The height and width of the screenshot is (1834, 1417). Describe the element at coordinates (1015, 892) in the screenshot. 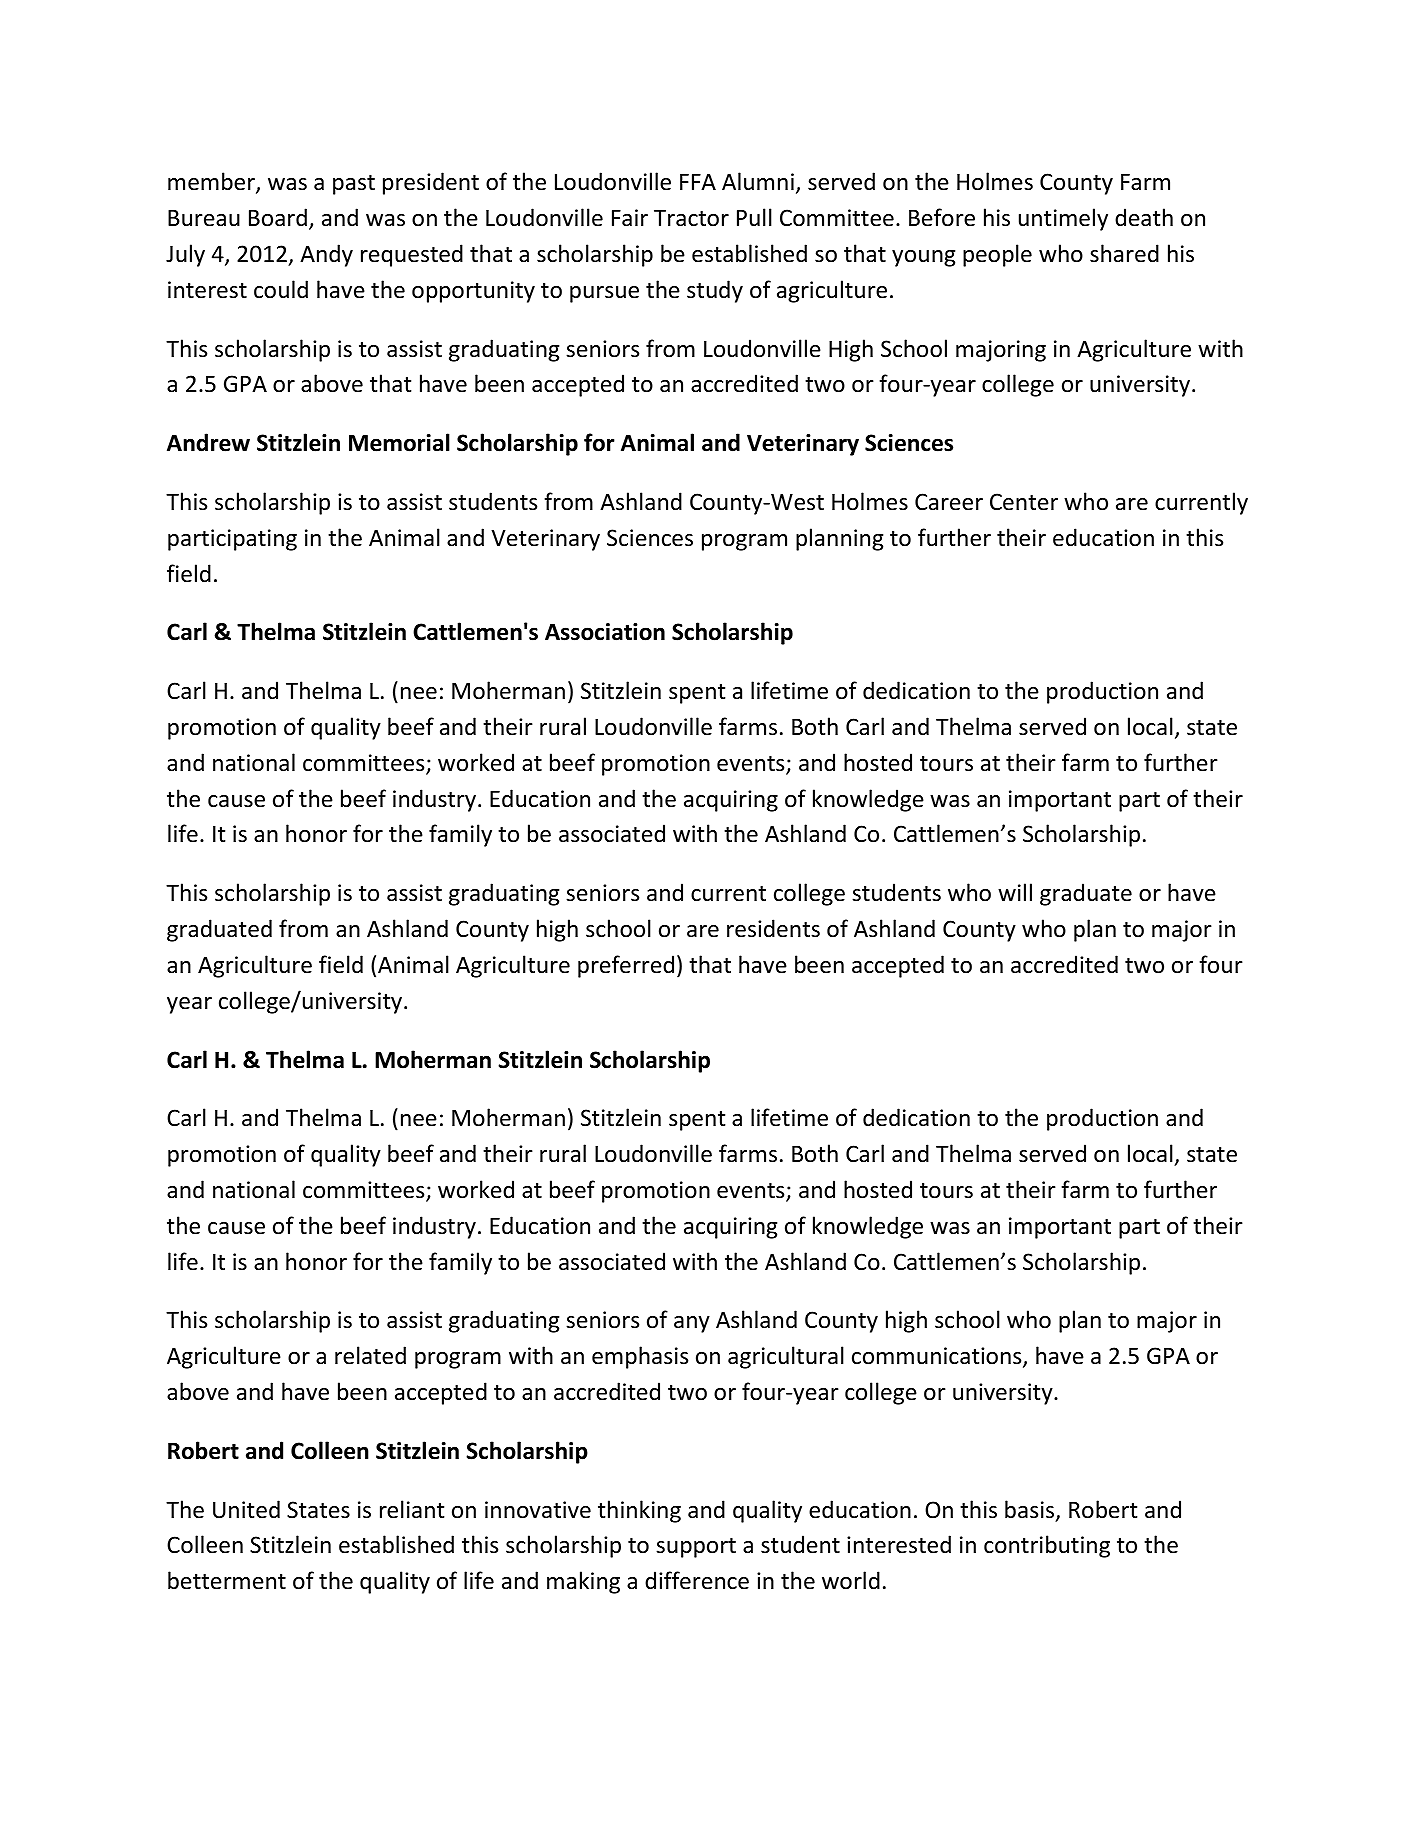

I see `will` at that location.
